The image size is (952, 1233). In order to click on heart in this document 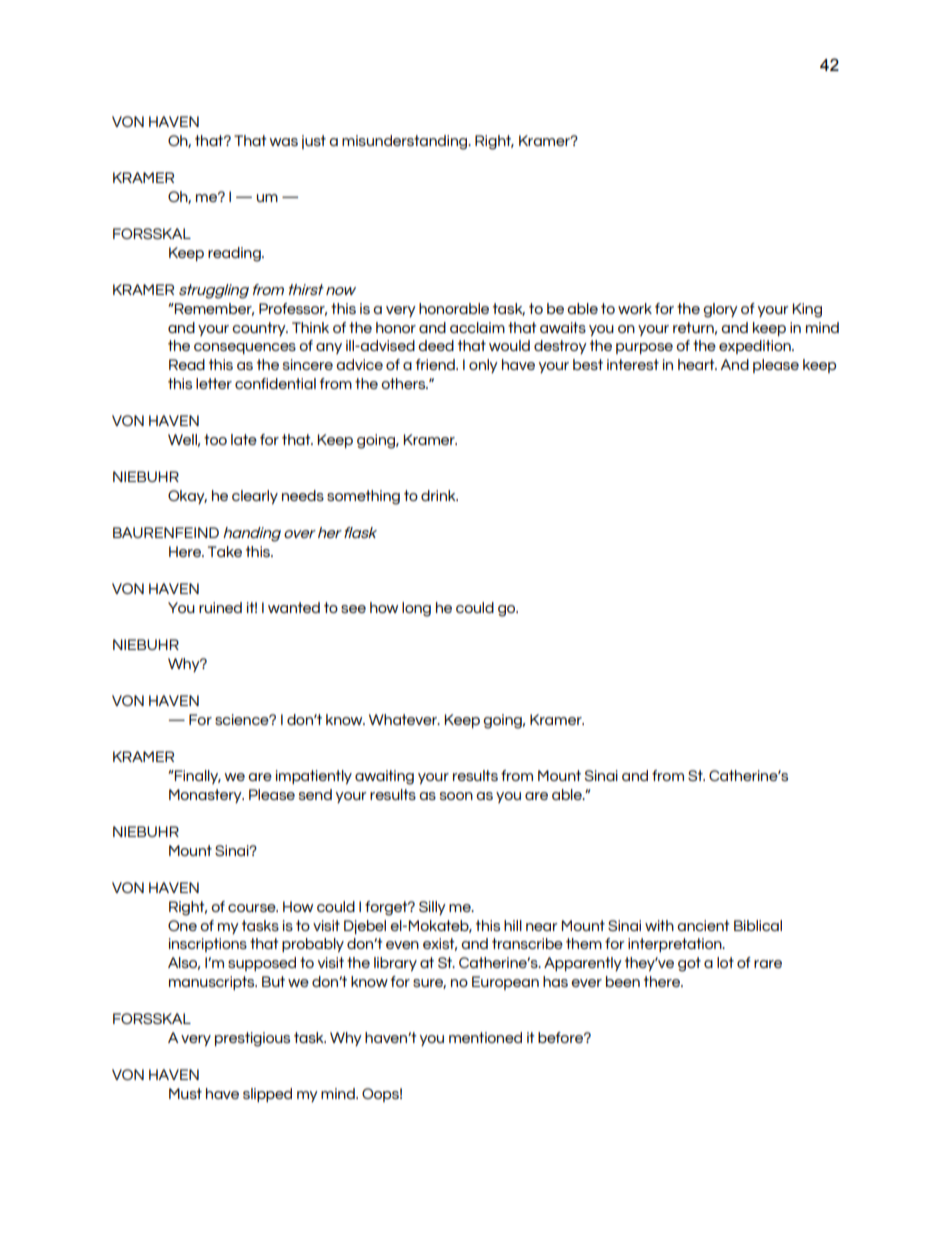, I will do `click(697, 364)`.
